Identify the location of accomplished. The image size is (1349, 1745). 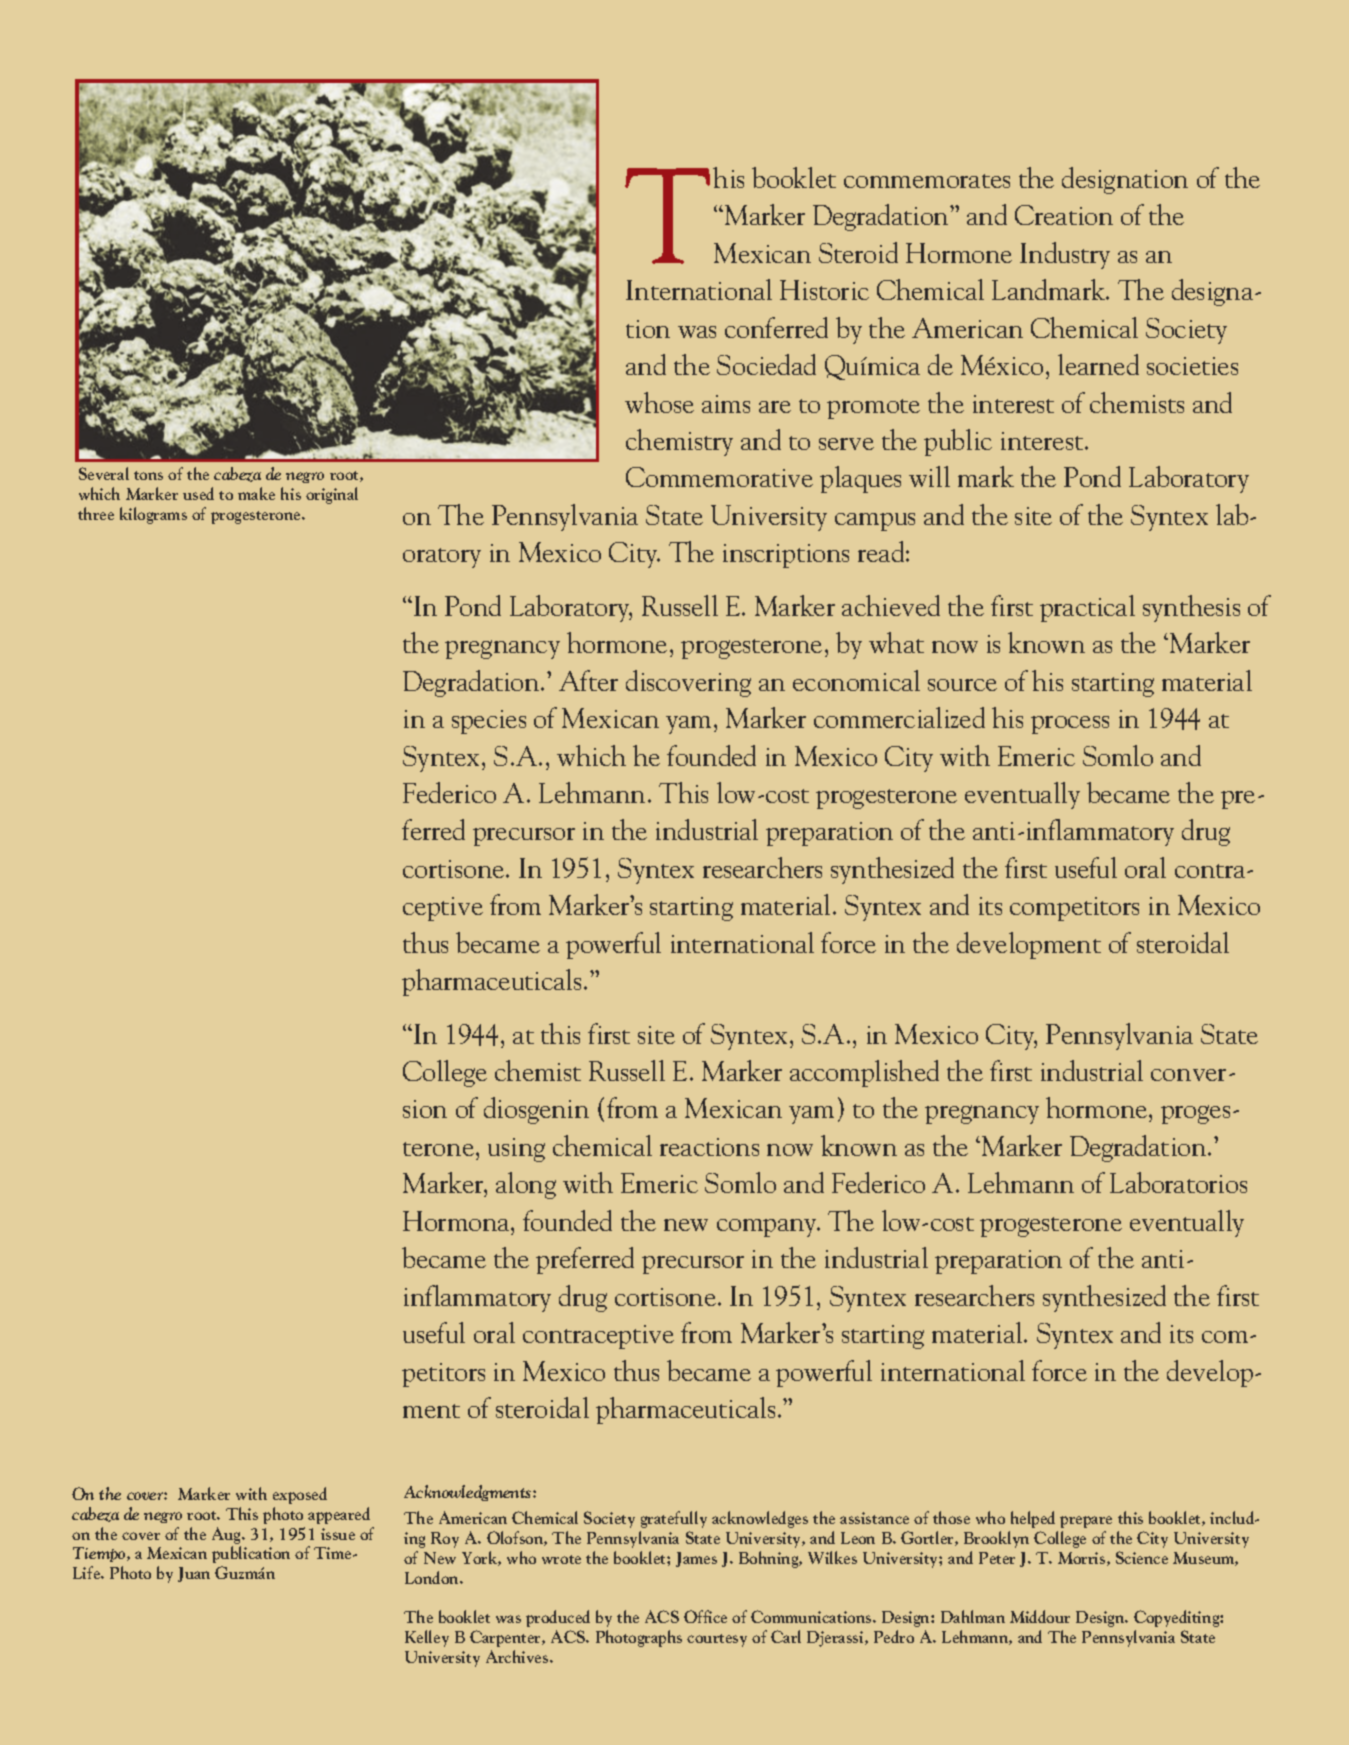
(864, 1073).
